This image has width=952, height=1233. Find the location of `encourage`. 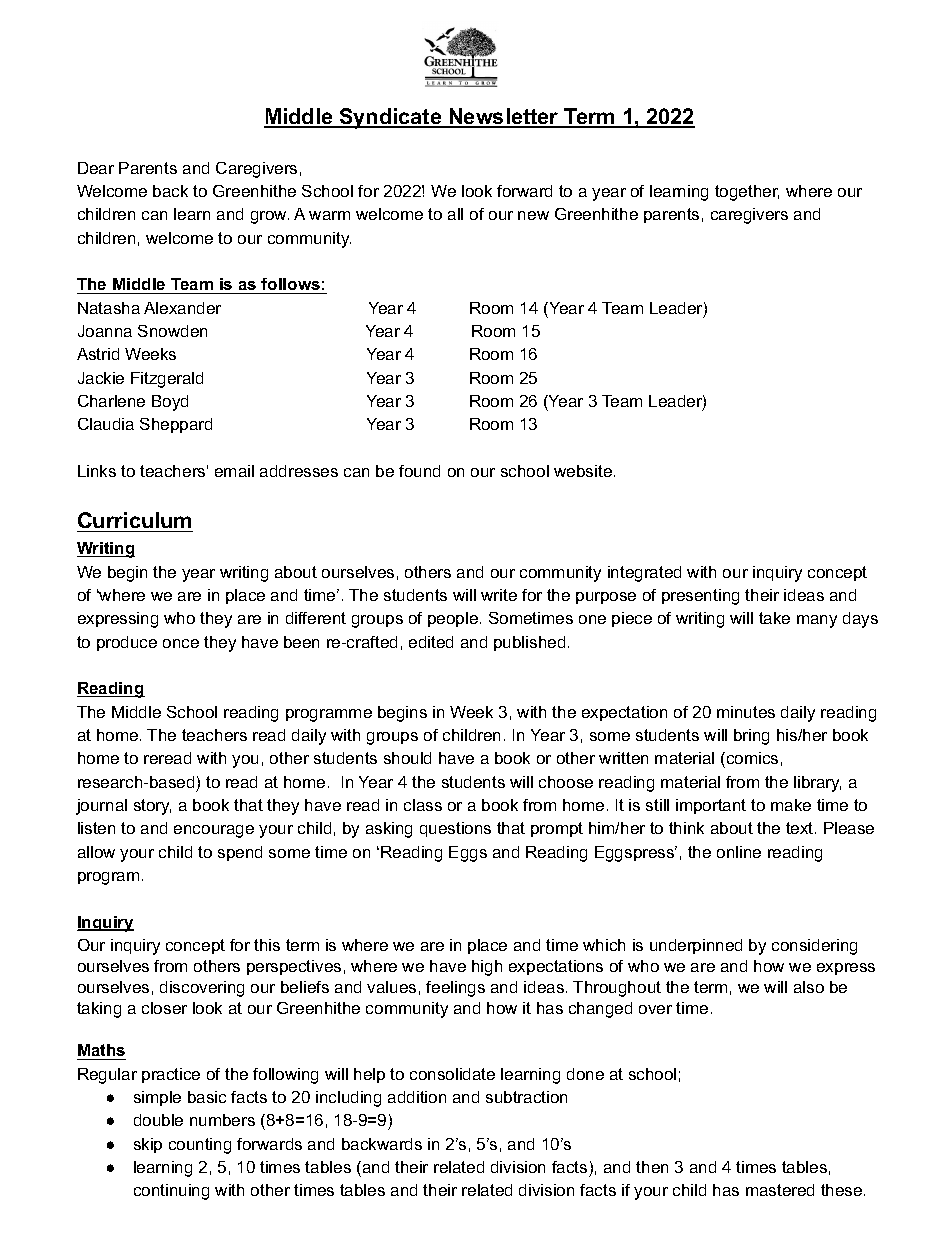

encourage is located at coordinates (214, 831).
